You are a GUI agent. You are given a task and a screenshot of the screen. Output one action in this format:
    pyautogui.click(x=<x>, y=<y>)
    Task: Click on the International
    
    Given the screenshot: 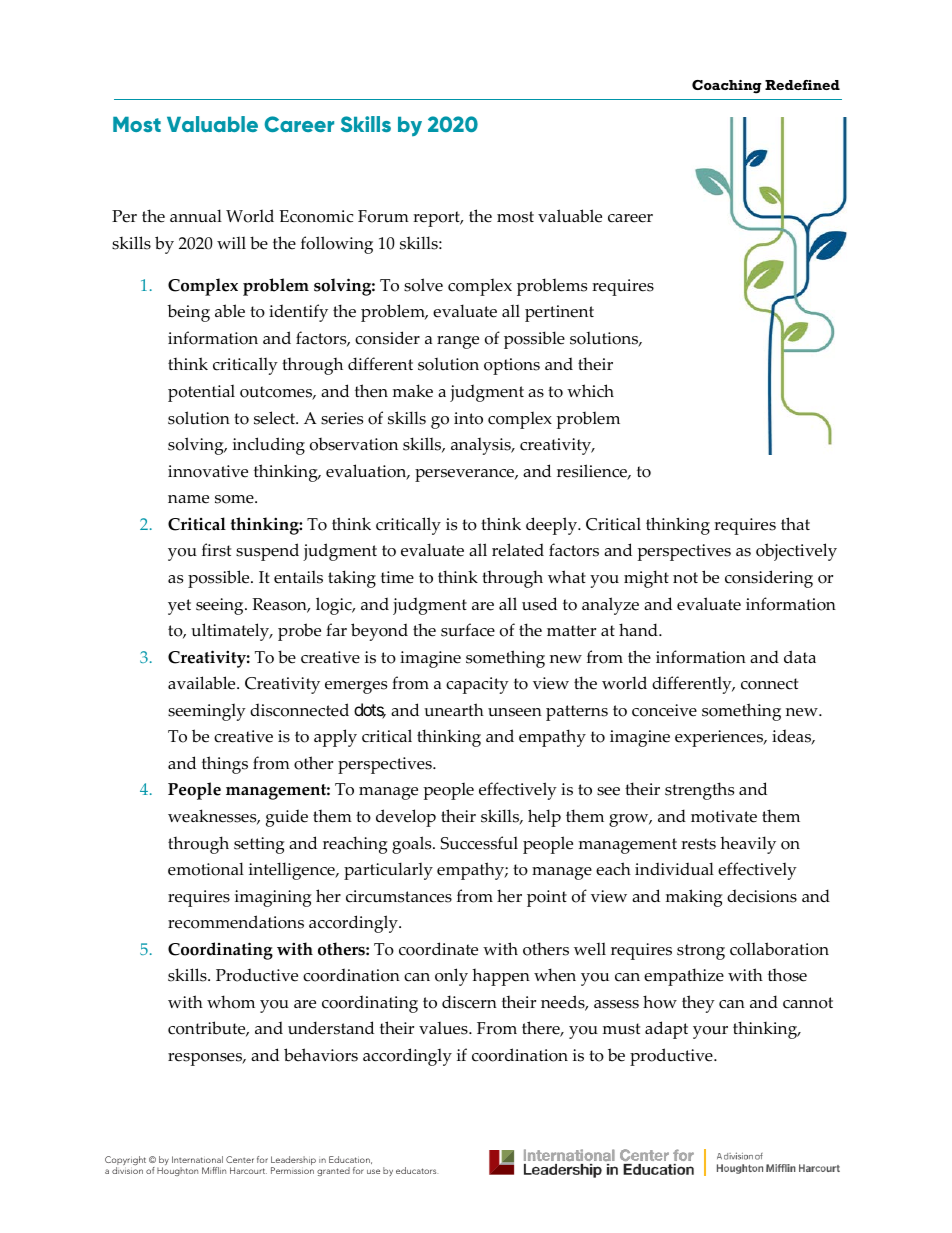 What is the action you would take?
    pyautogui.click(x=197, y=1159)
